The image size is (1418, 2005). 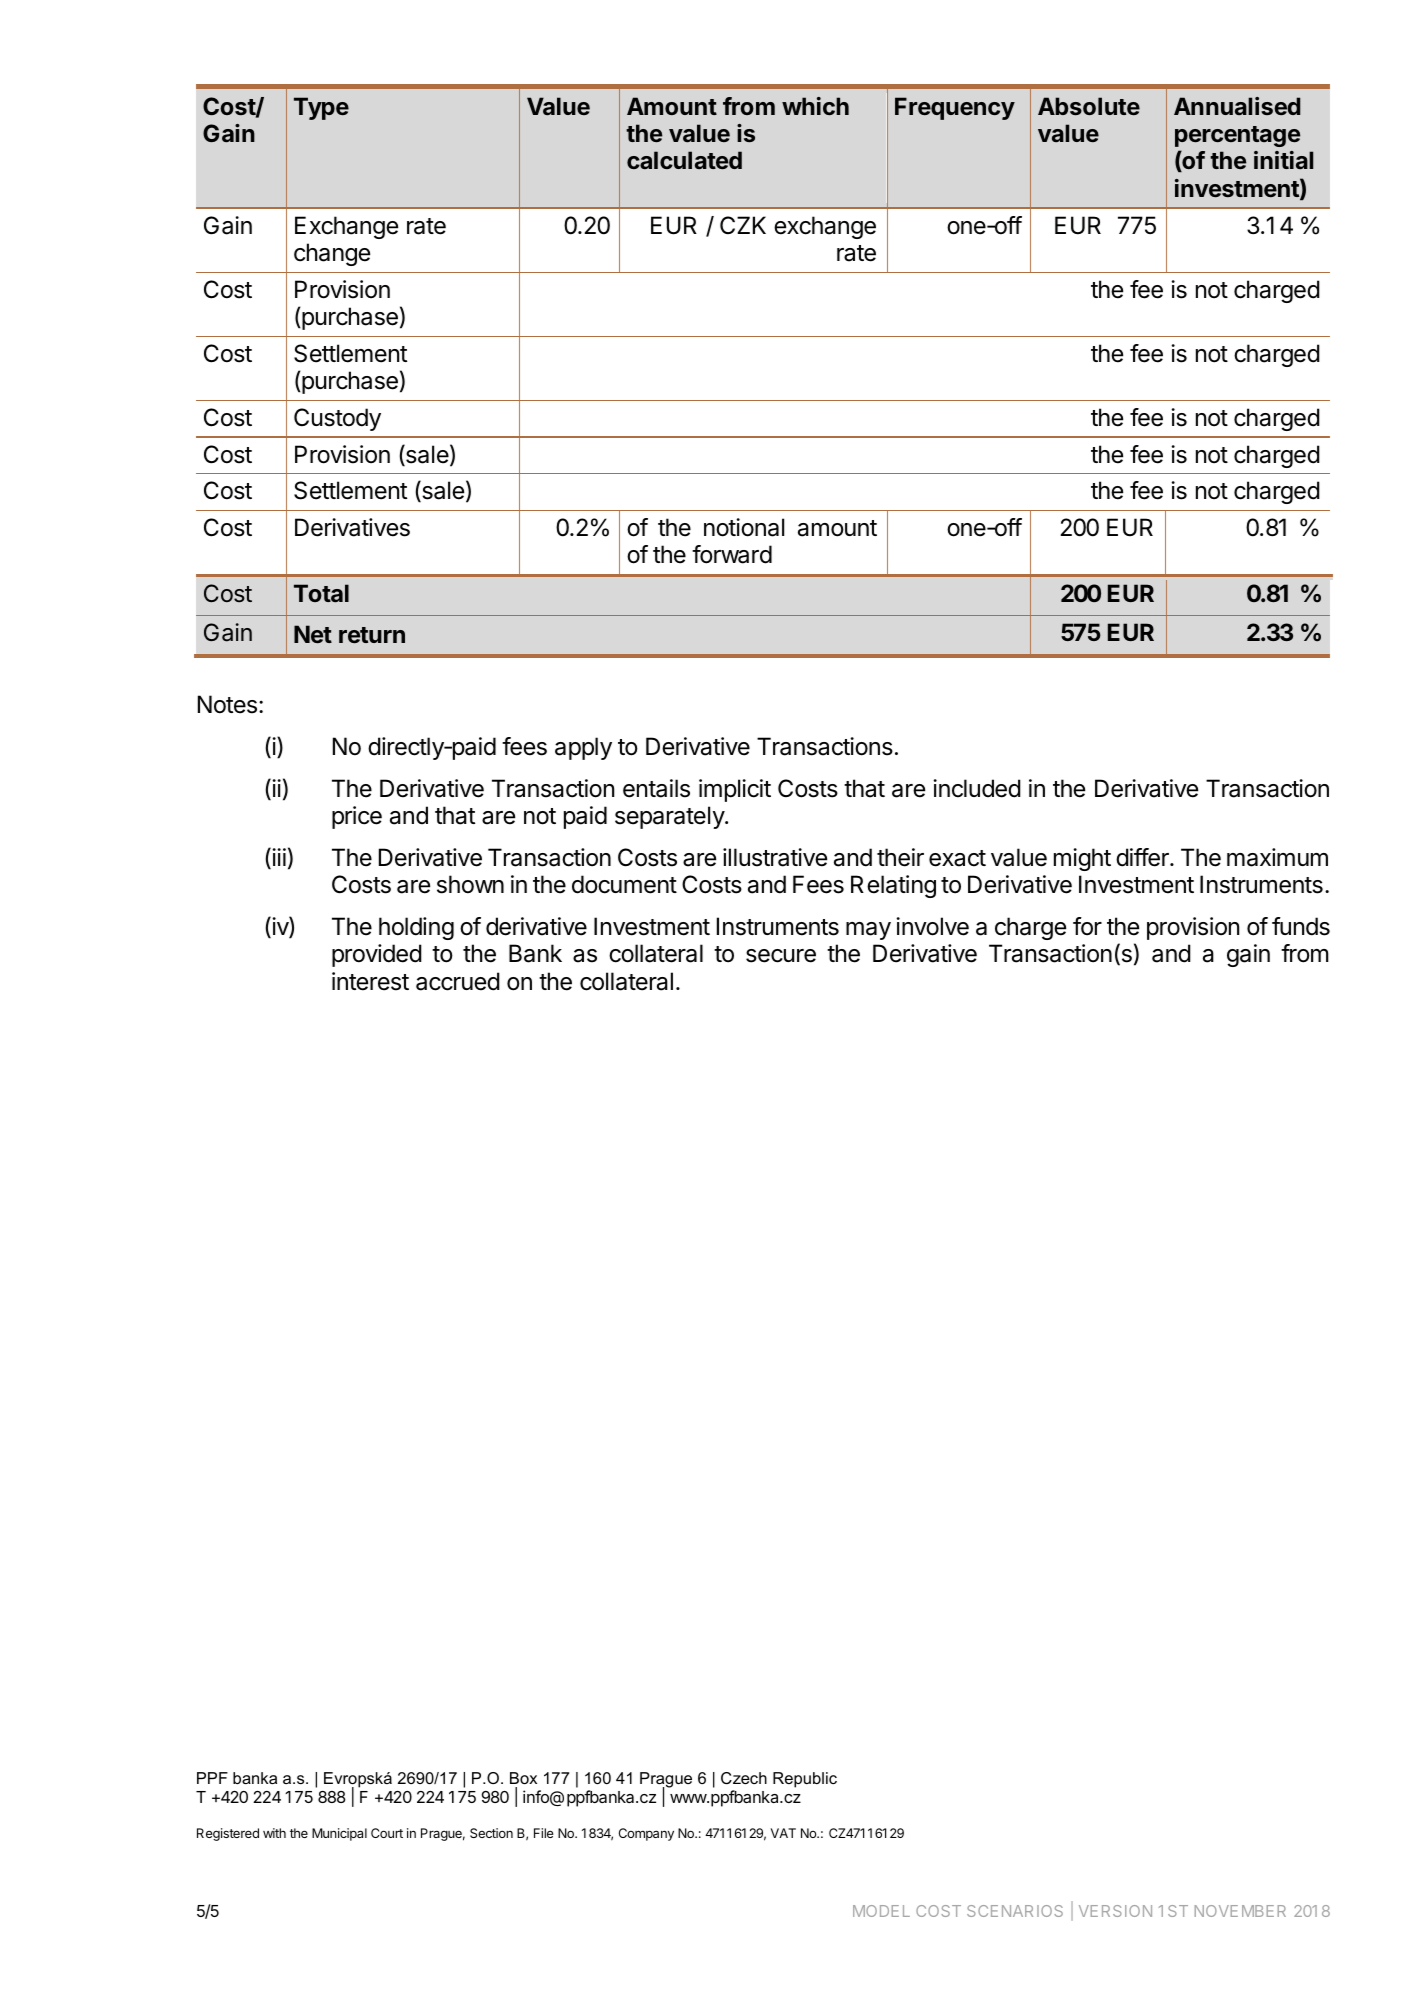 What do you see at coordinates (1301, 926) in the image?
I see `funds` at bounding box center [1301, 926].
